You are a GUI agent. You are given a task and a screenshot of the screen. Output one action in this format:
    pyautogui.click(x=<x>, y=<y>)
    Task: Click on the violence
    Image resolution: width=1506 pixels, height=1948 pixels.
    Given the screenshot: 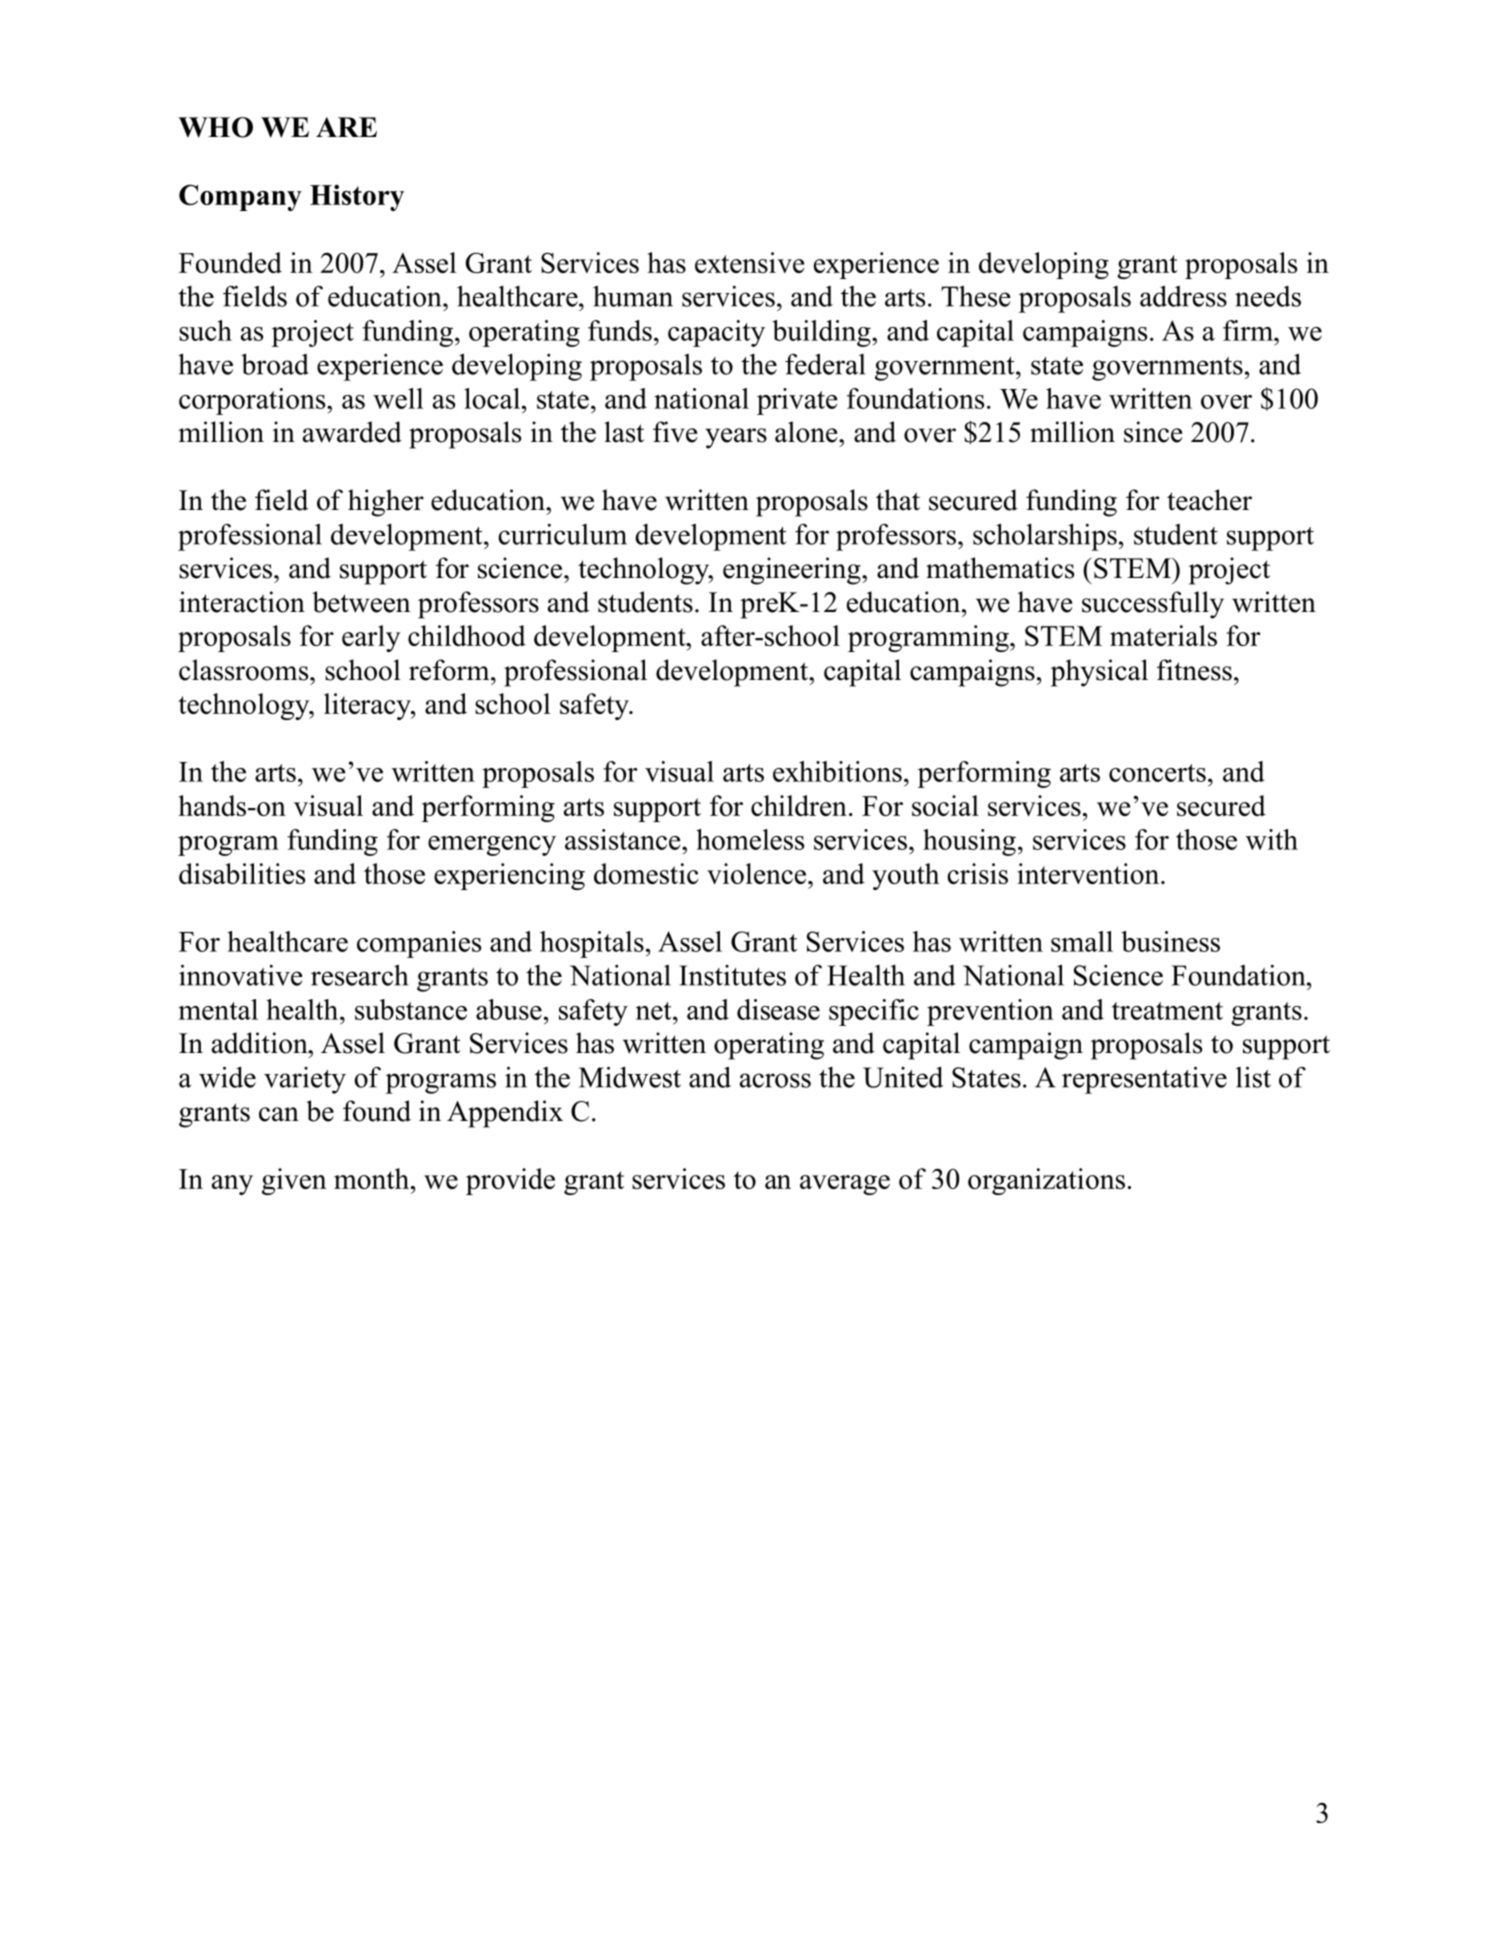 What is the action you would take?
    pyautogui.click(x=756, y=873)
